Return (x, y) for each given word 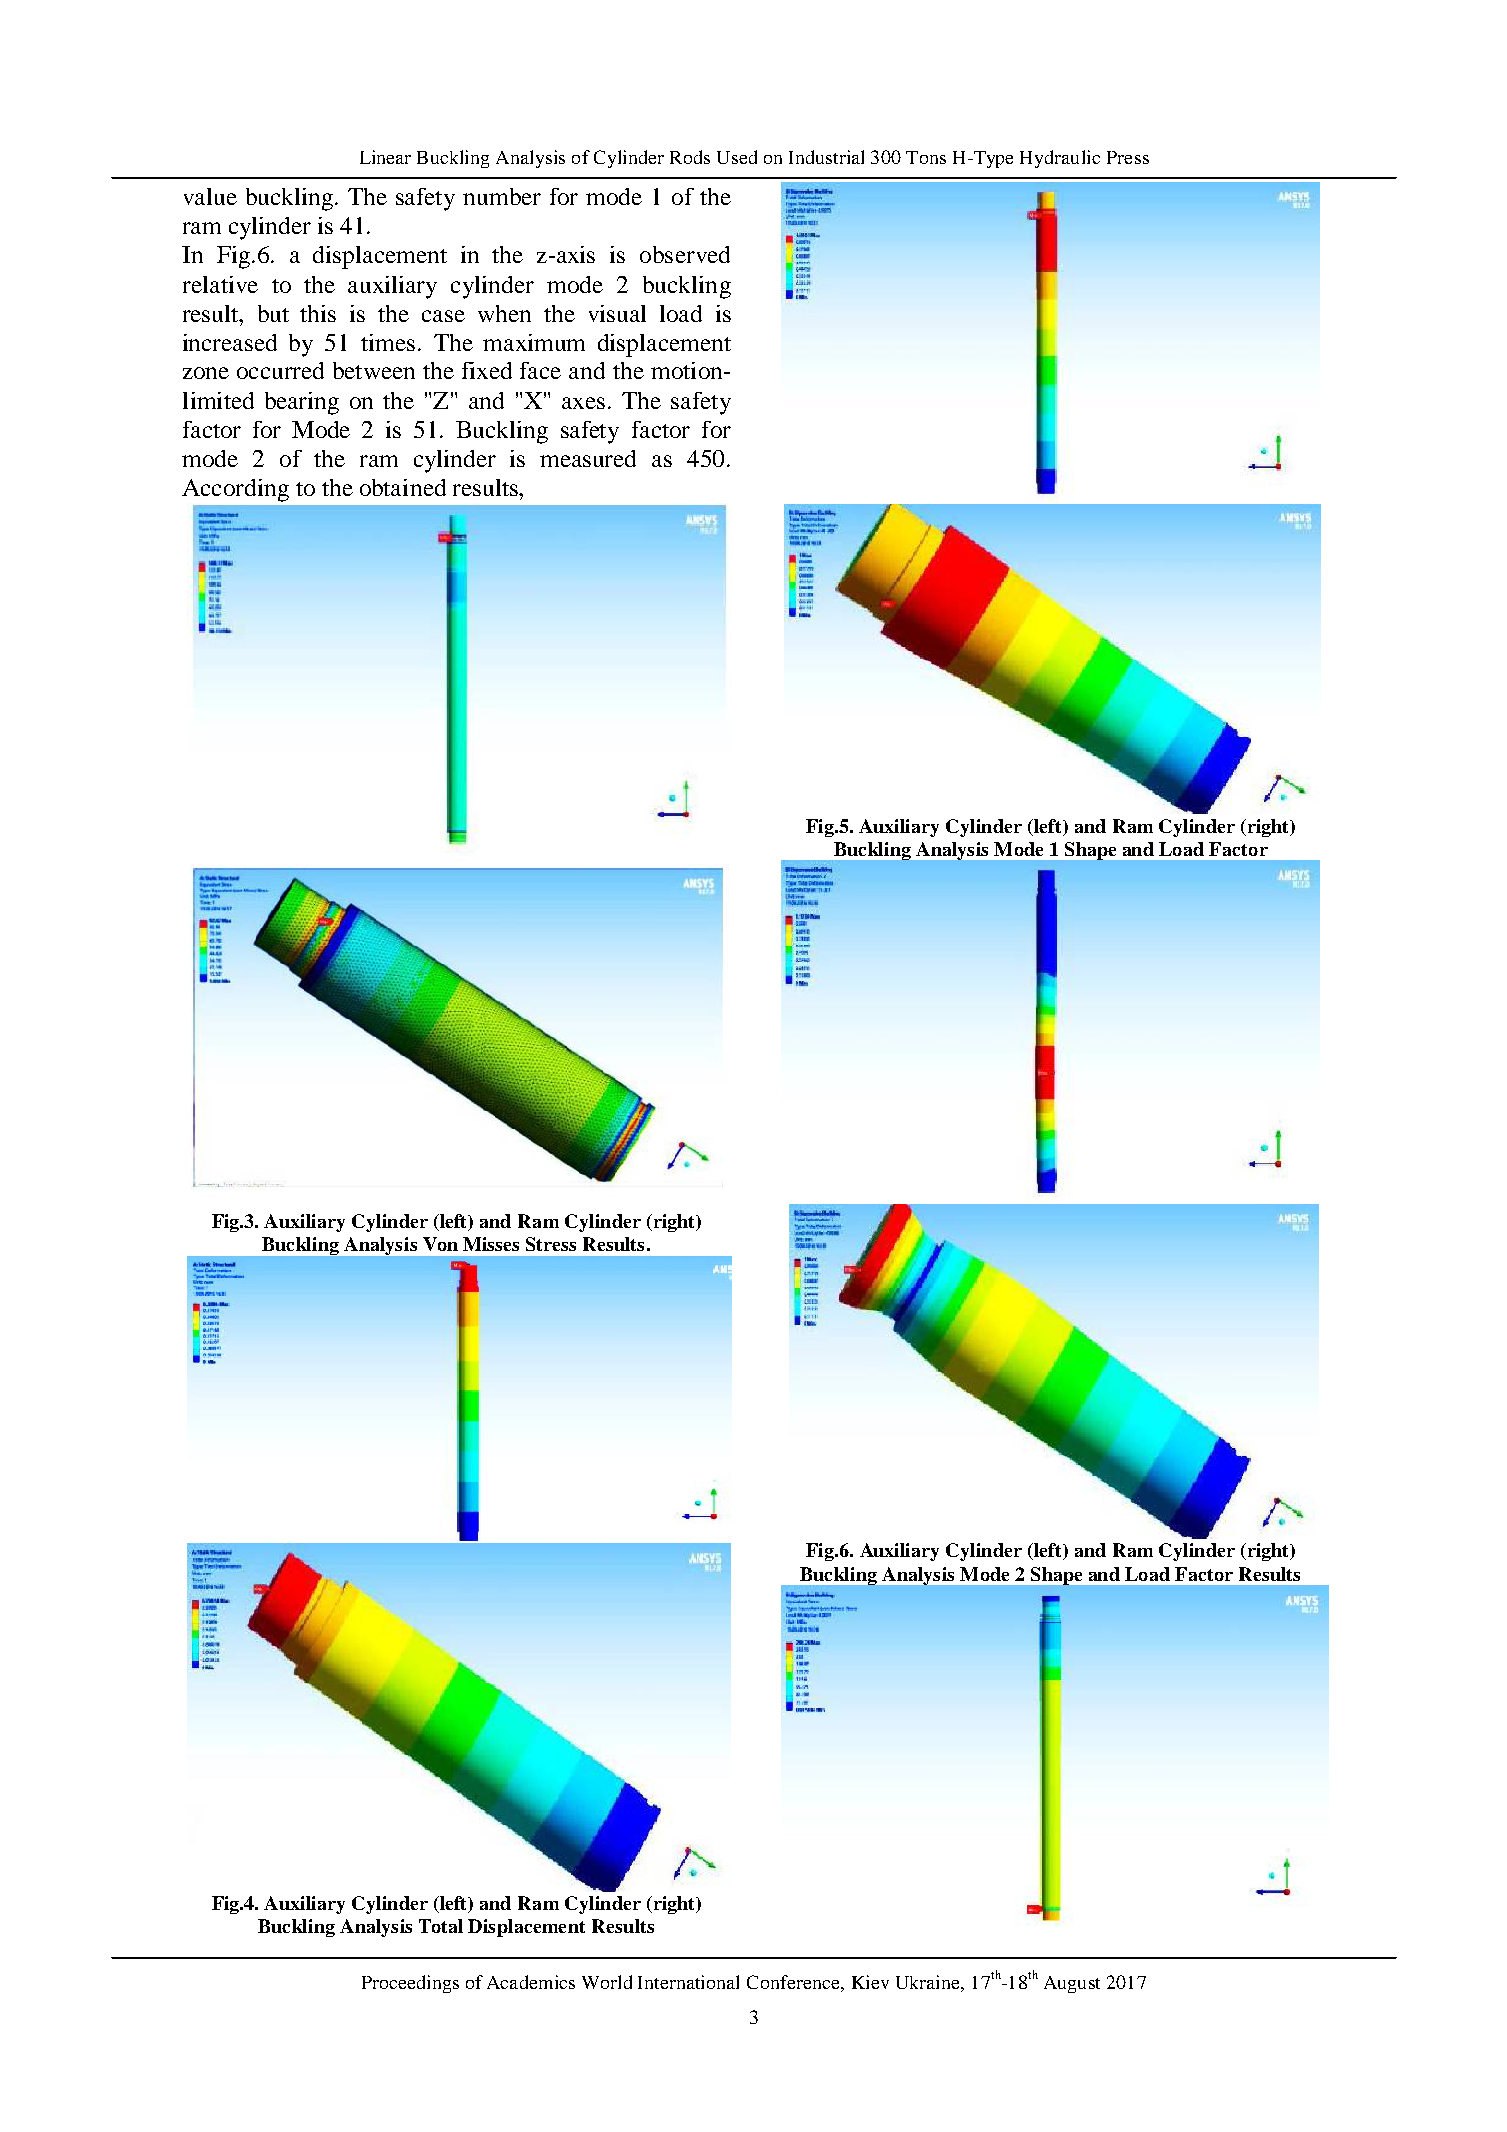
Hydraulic (1060, 159)
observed (685, 254)
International (688, 1982)
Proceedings (410, 1984)
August (1072, 1984)
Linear (385, 157)
